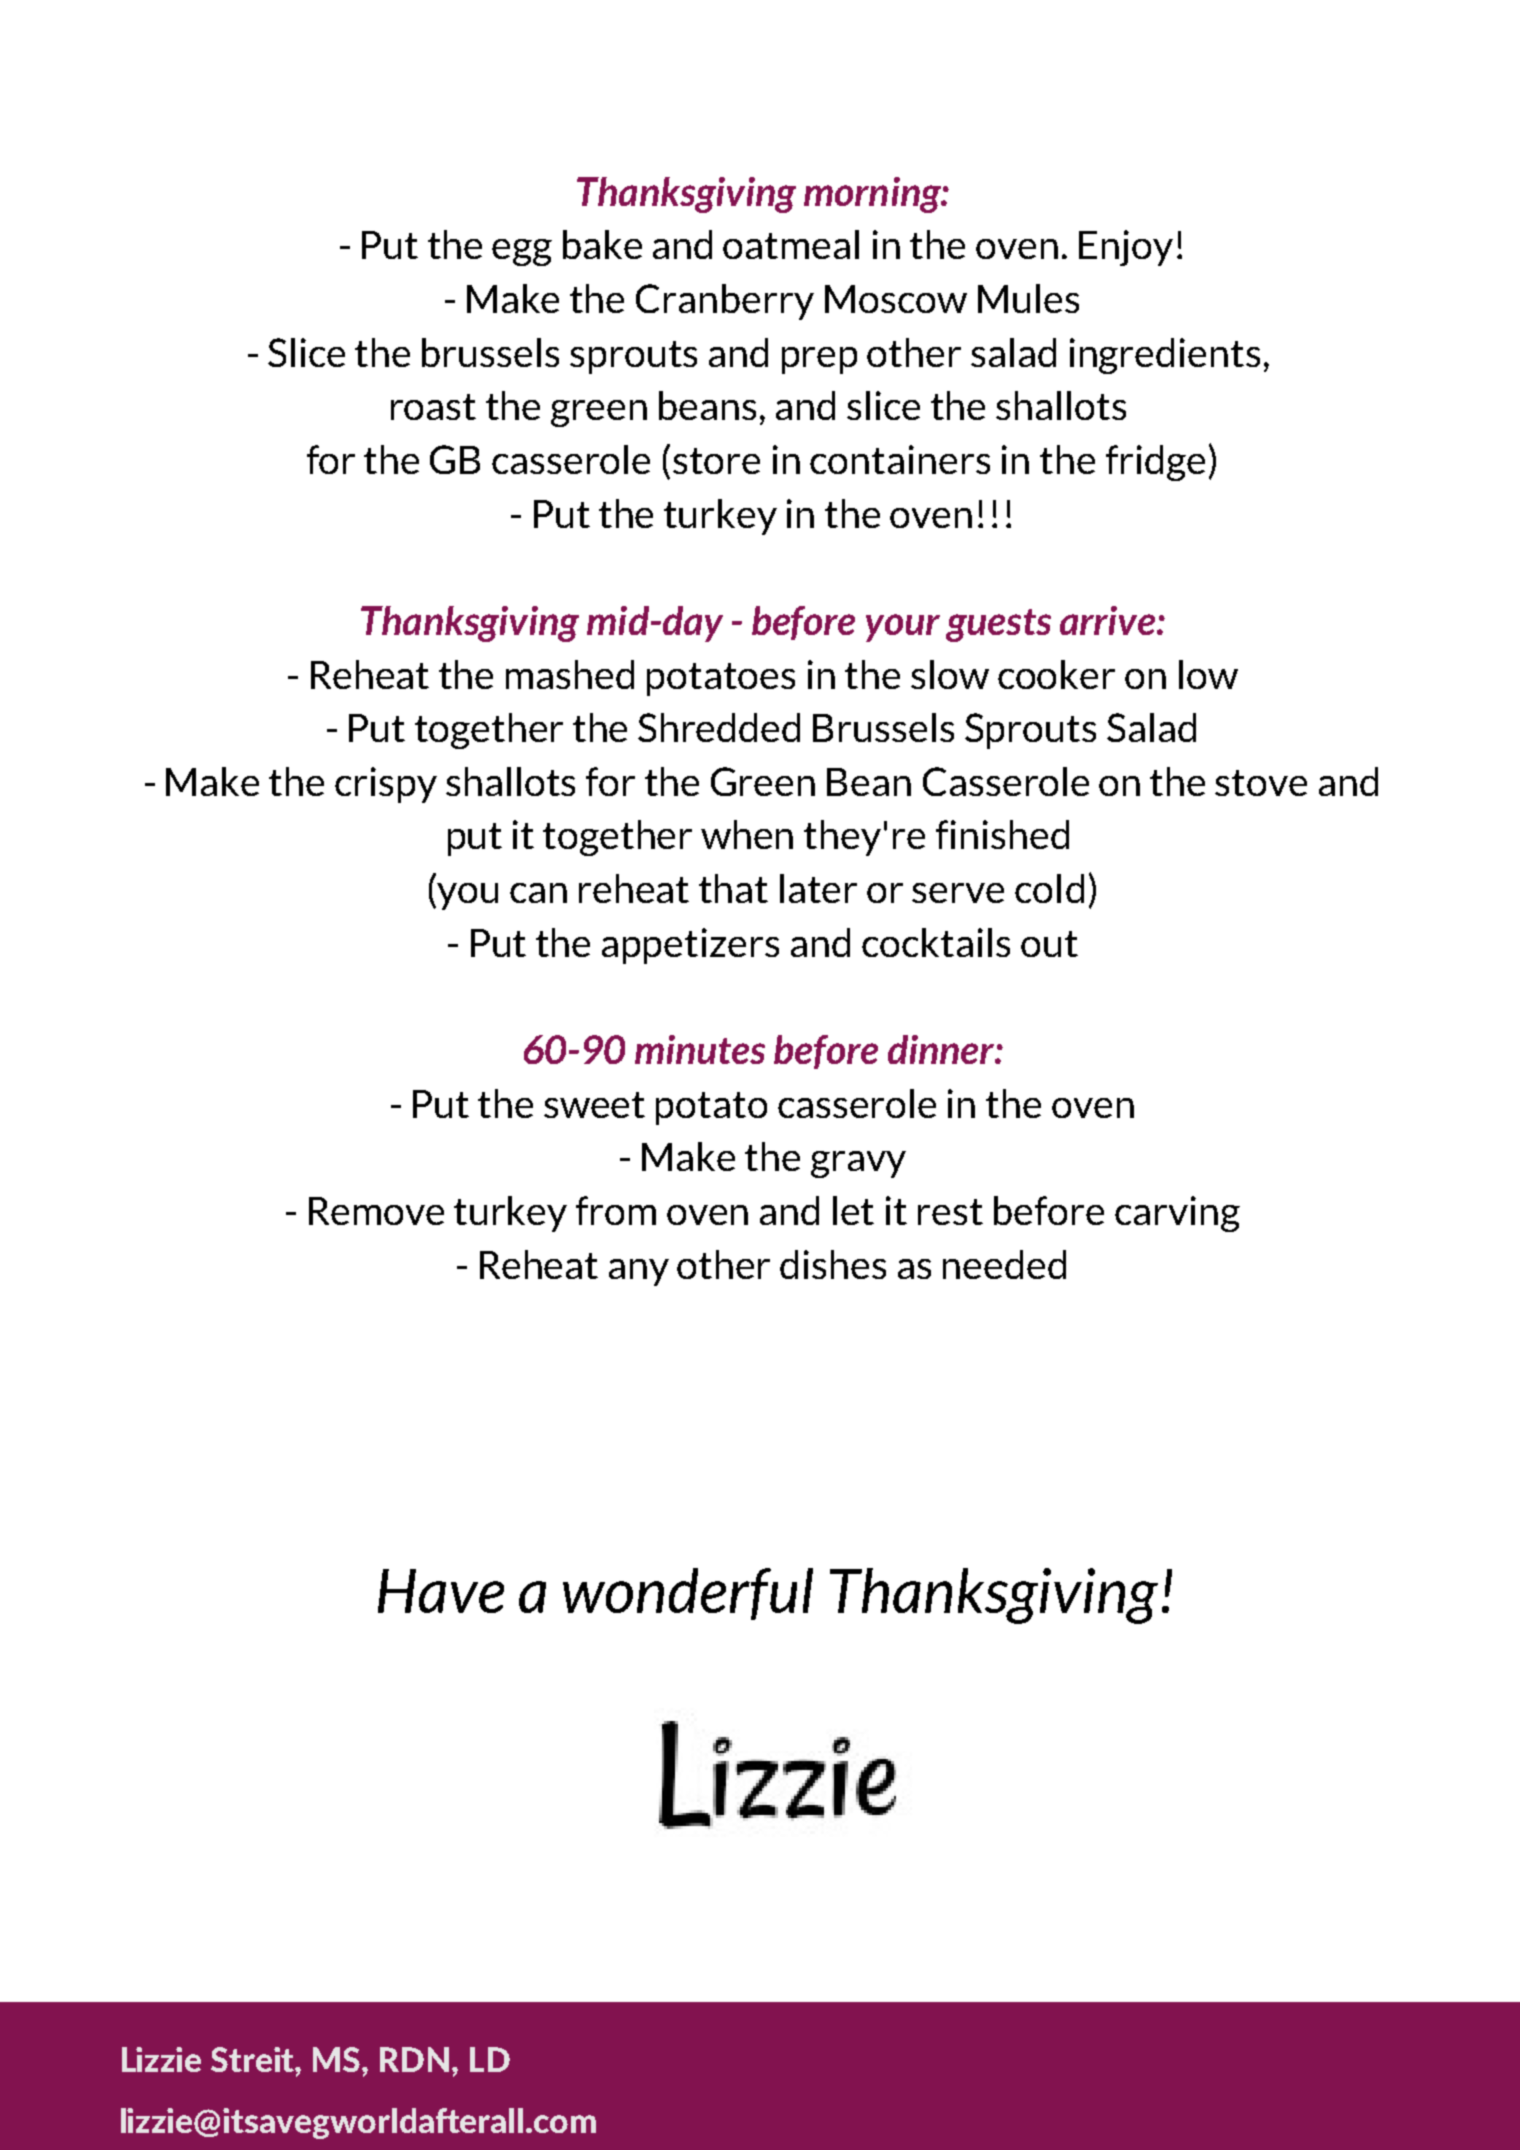 This image has height=2150, width=1520. I want to click on let, so click(853, 1210).
